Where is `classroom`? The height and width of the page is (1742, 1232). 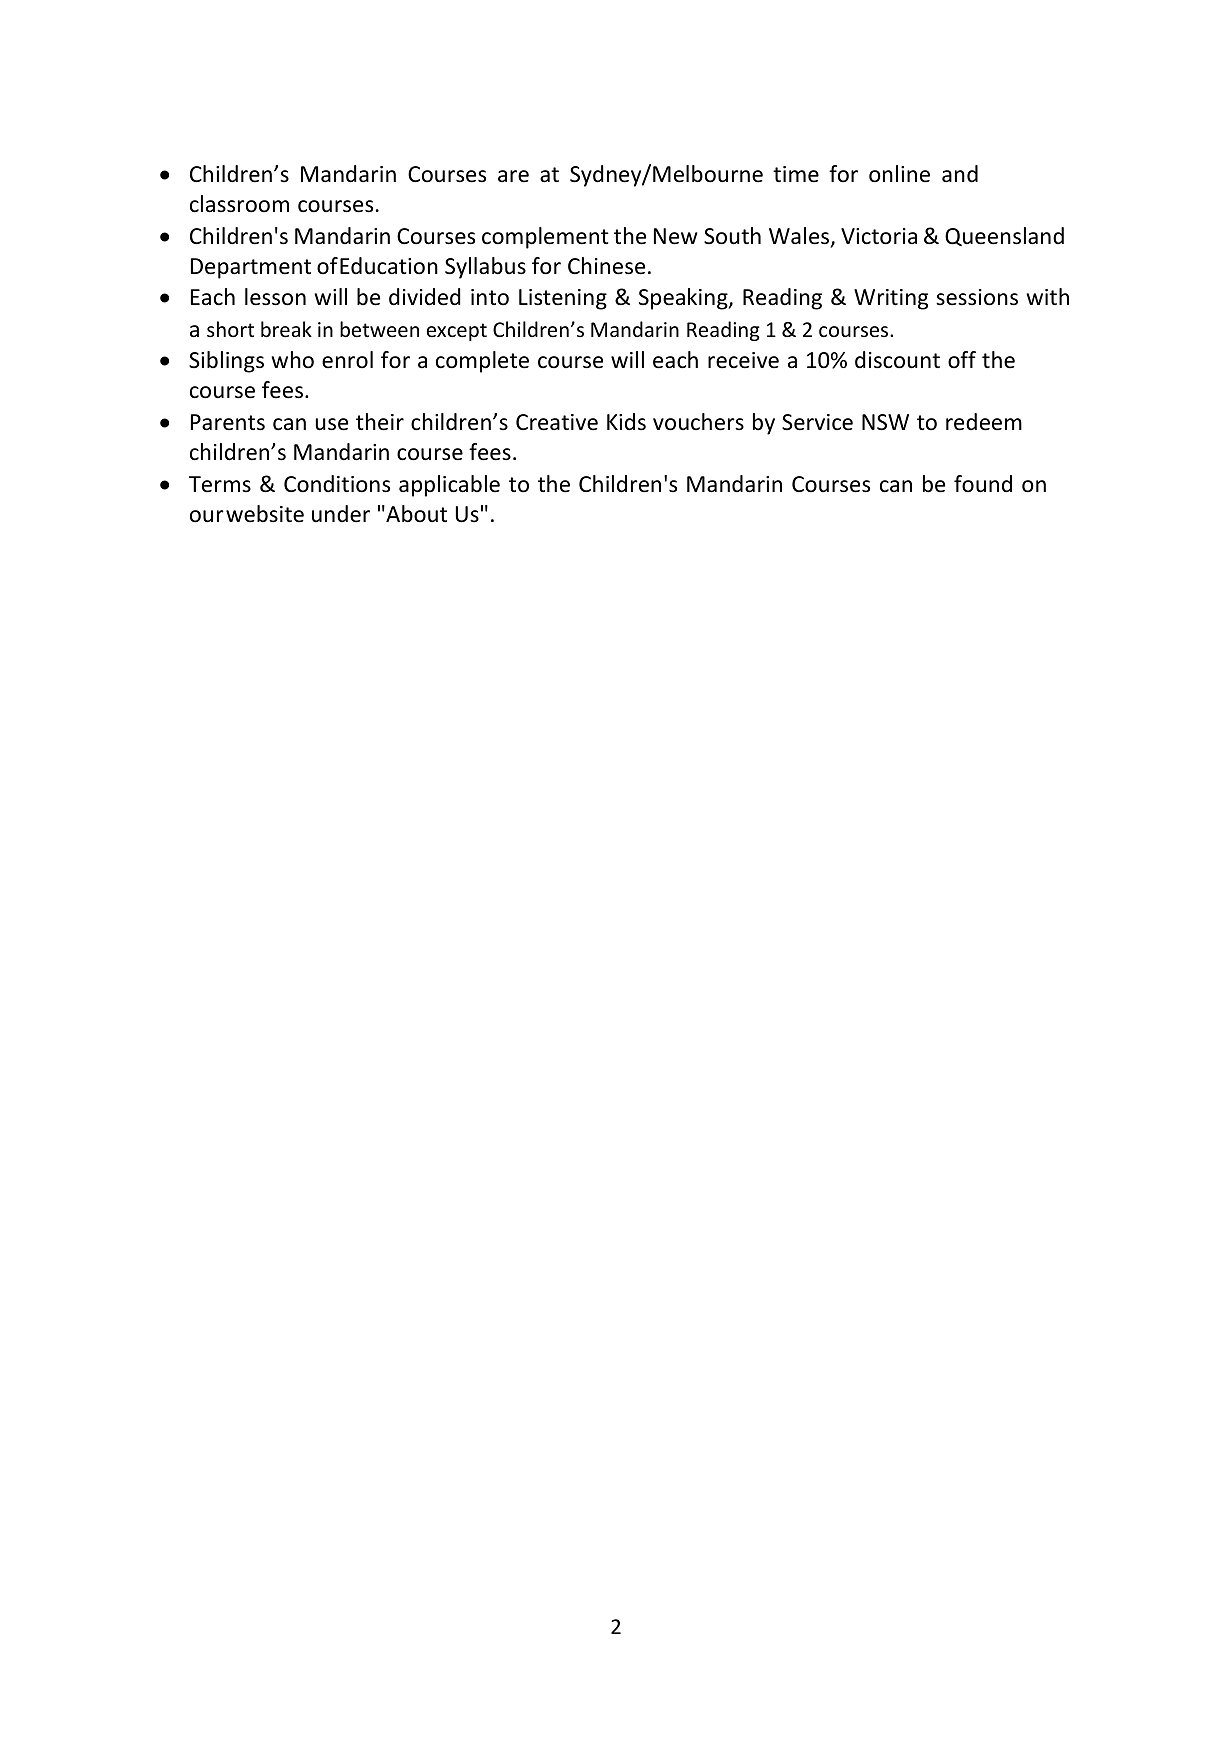 classroom is located at coordinates (239, 204).
